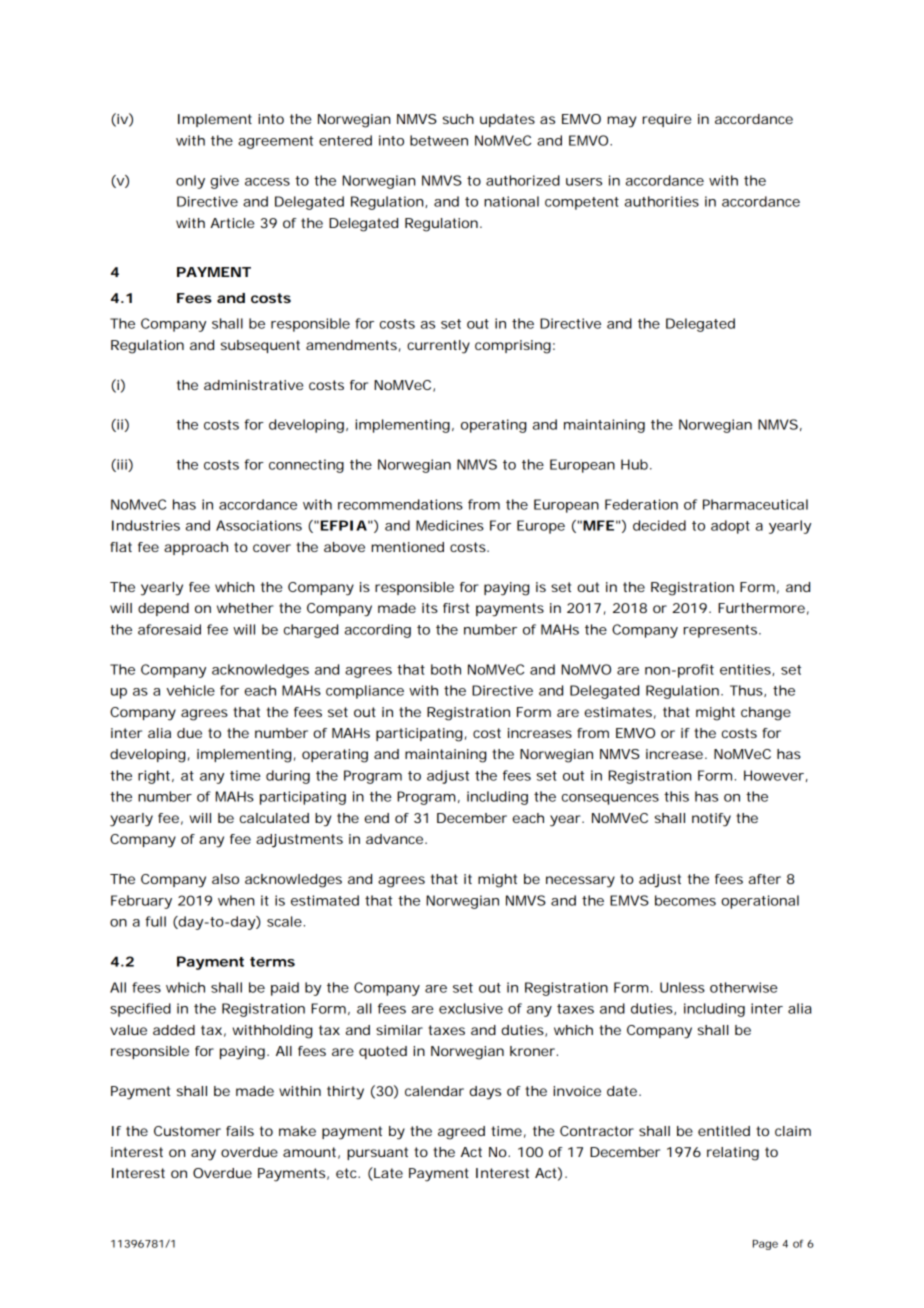  Describe the element at coordinates (190, 690) in the page. I see `vehicle` at that location.
